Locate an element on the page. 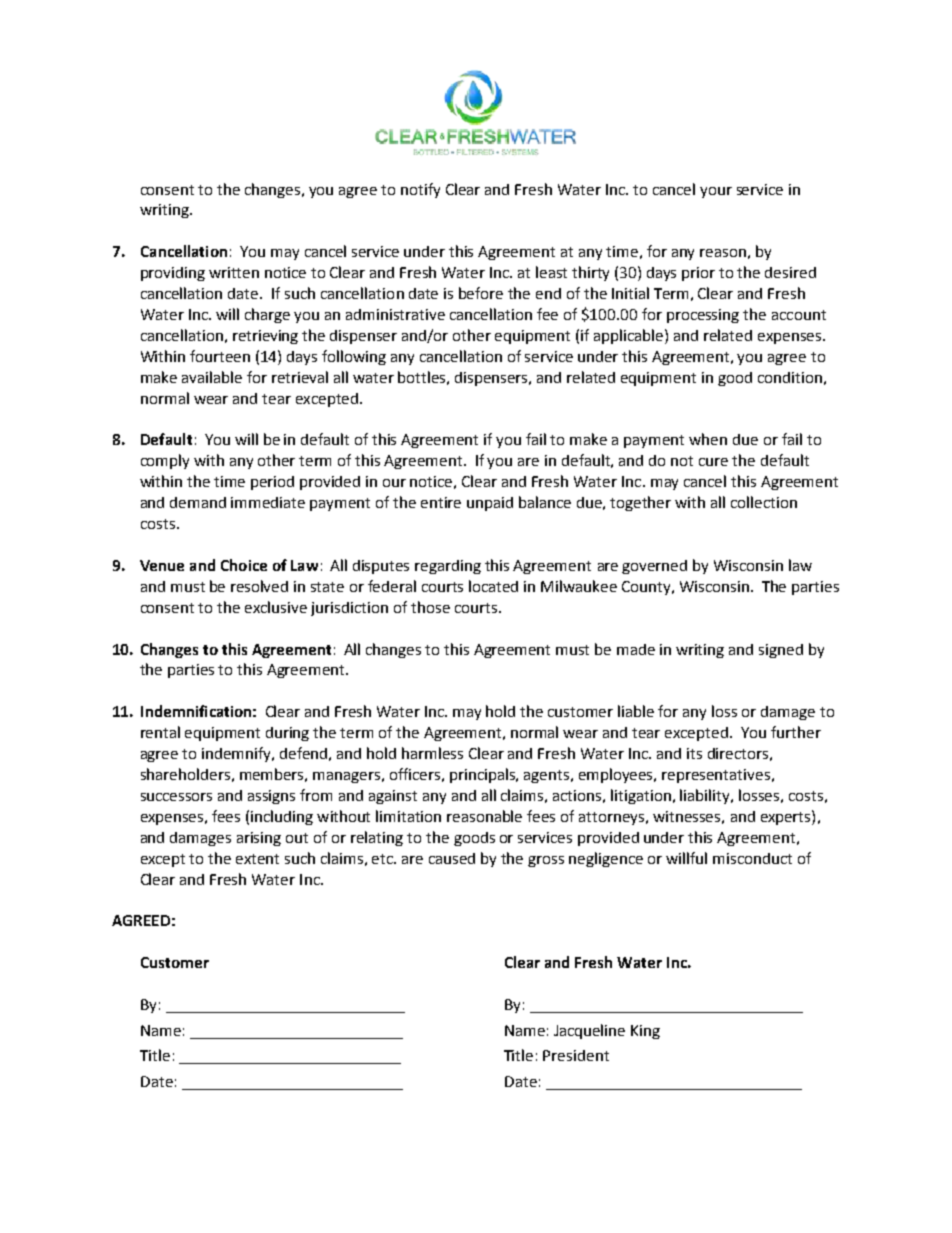  extent is located at coordinates (257, 859).
